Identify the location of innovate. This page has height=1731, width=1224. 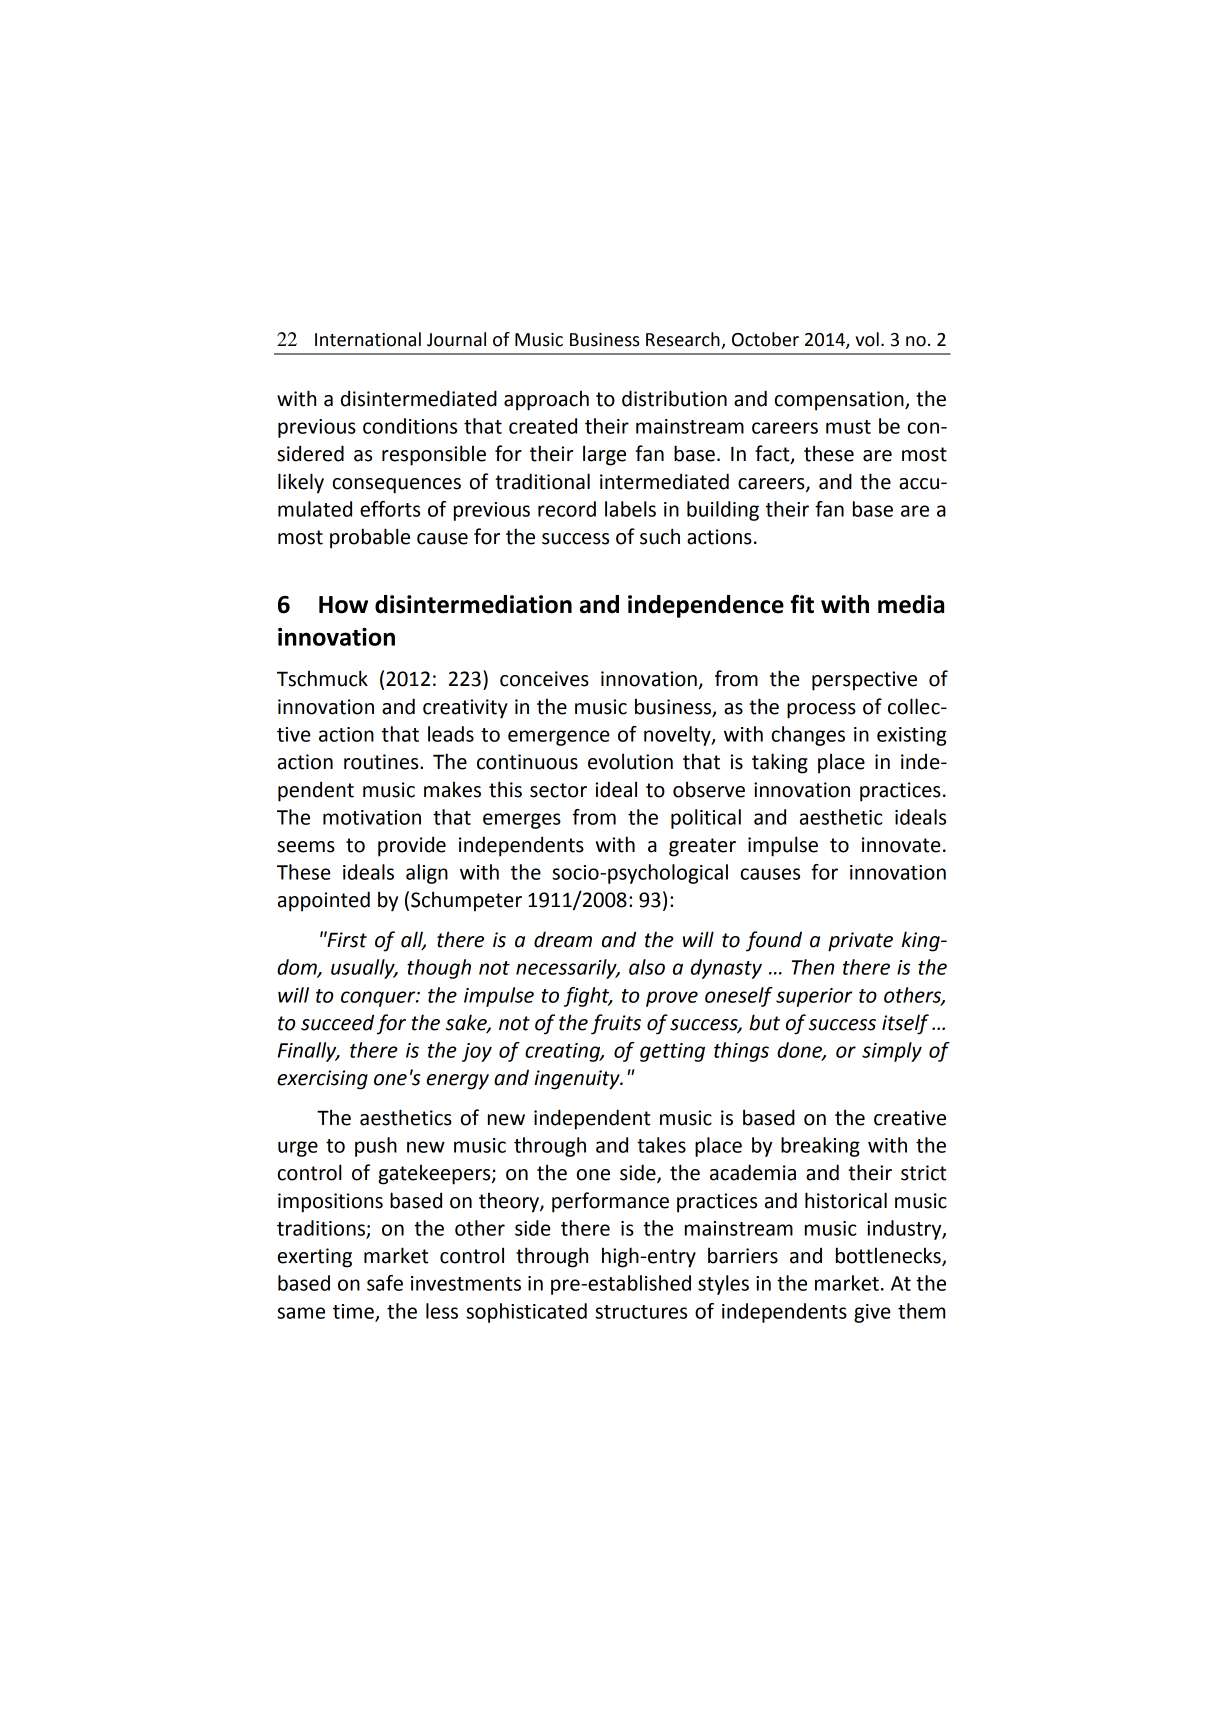
(901, 845).
